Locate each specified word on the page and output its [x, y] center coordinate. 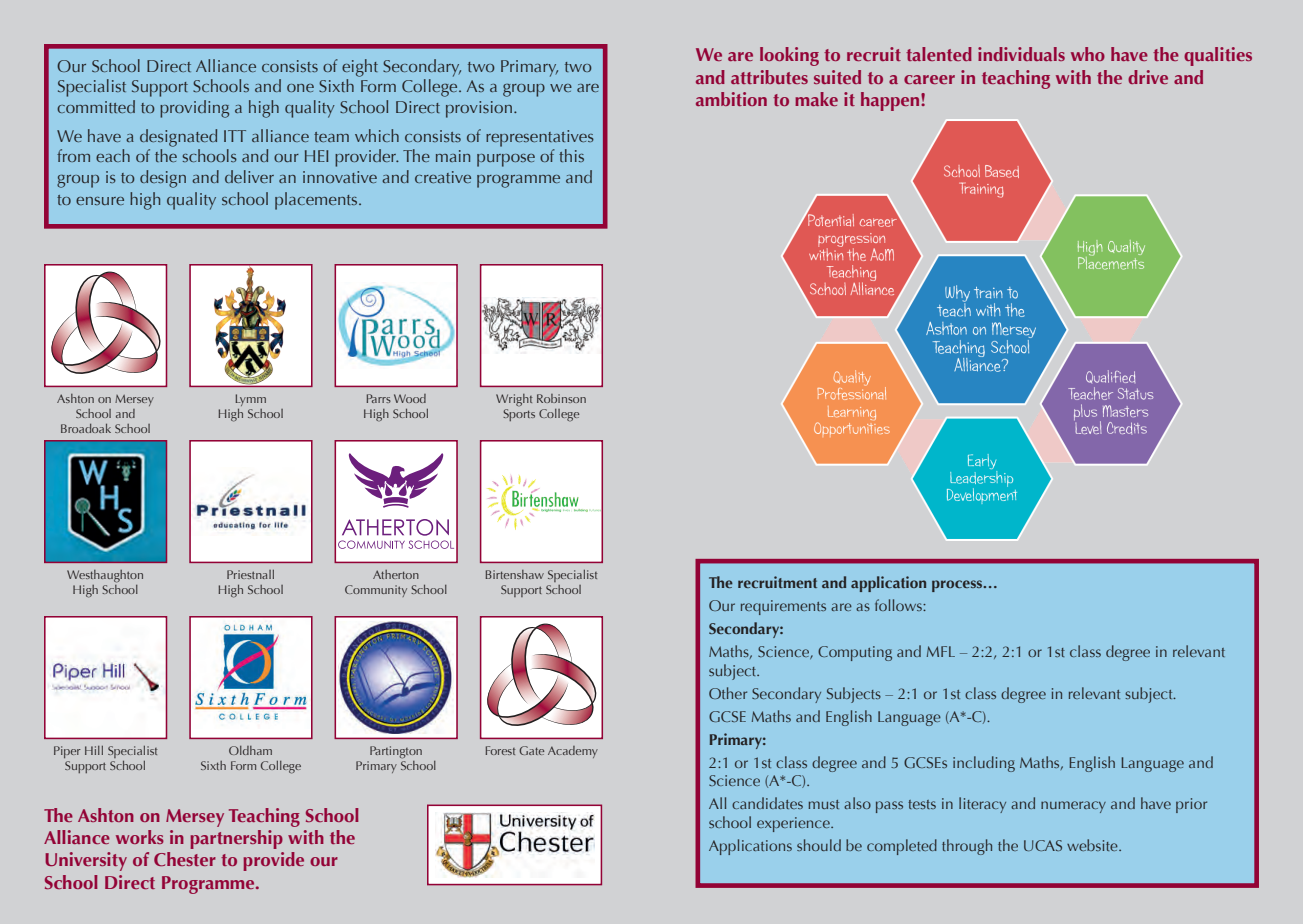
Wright [514, 400]
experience [794, 824]
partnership [236, 839]
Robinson [561, 398]
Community [376, 591]
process [958, 586]
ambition [731, 99]
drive [1148, 77]
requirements [783, 607]
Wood [410, 398]
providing [194, 109]
